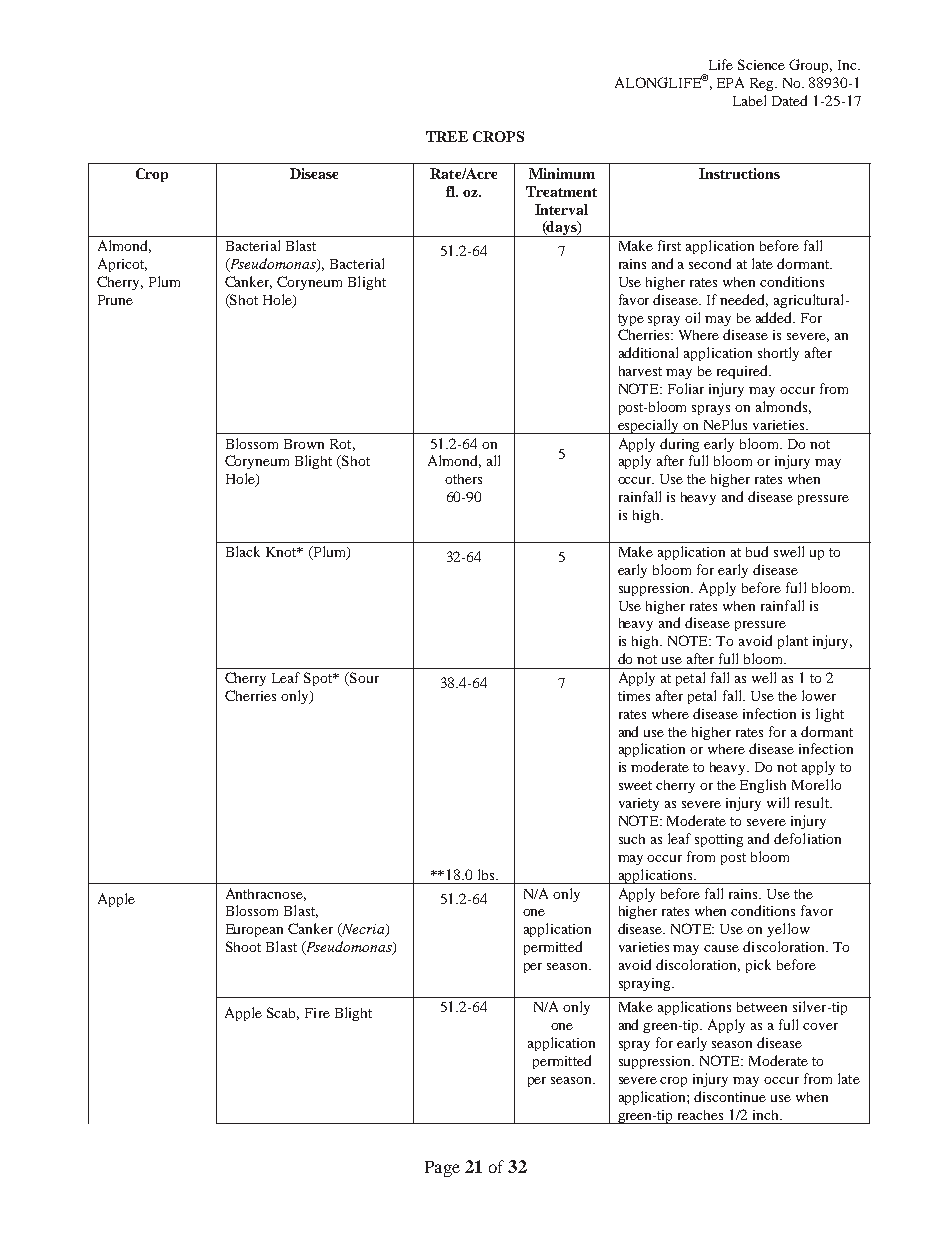 The width and height of the page is (952, 1233). I want to click on Scab, so click(283, 1013).
